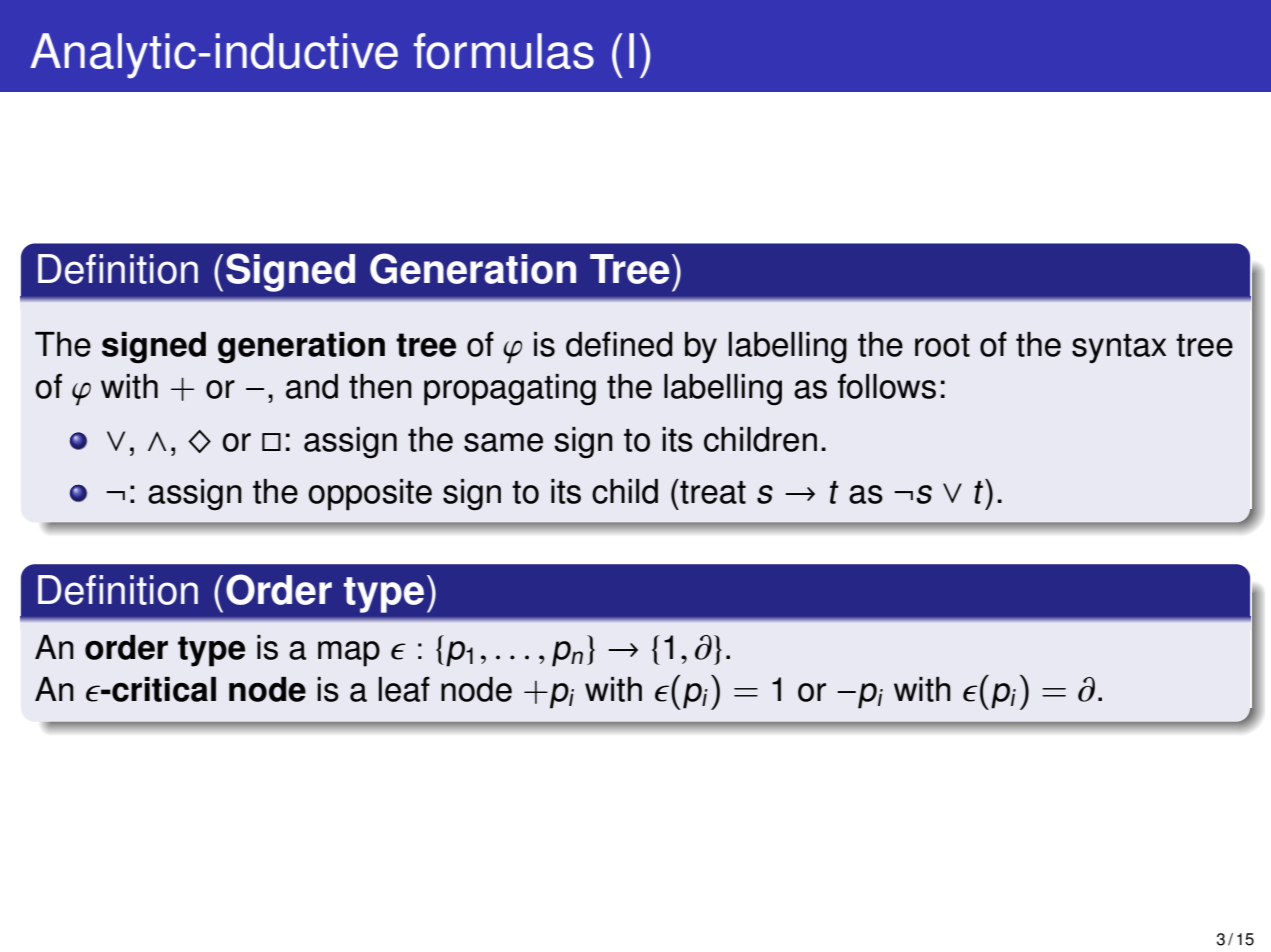  What do you see at coordinates (887, 386) in the screenshot?
I see `follows` at bounding box center [887, 386].
